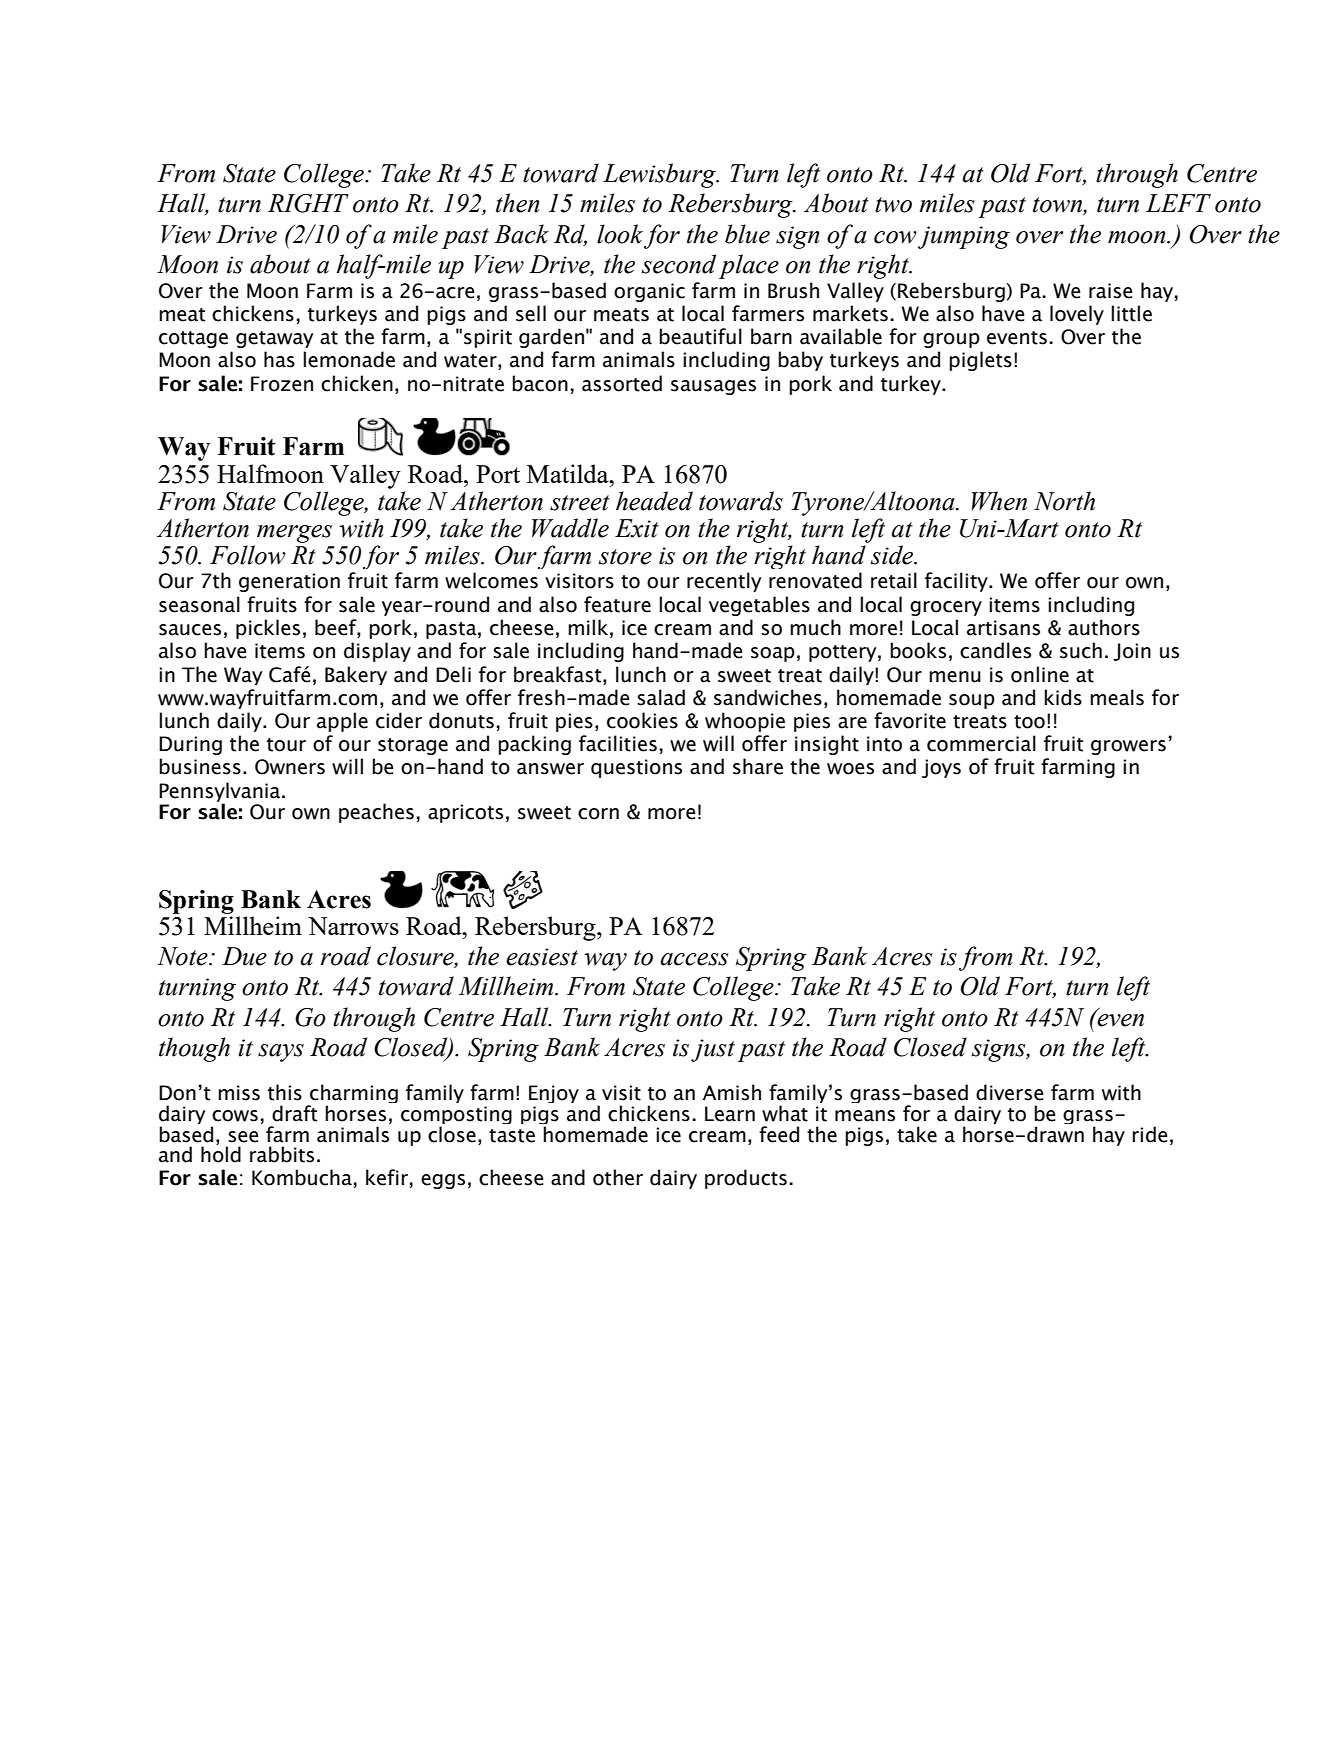 The image size is (1343, 1737). I want to click on other, so click(618, 1177).
